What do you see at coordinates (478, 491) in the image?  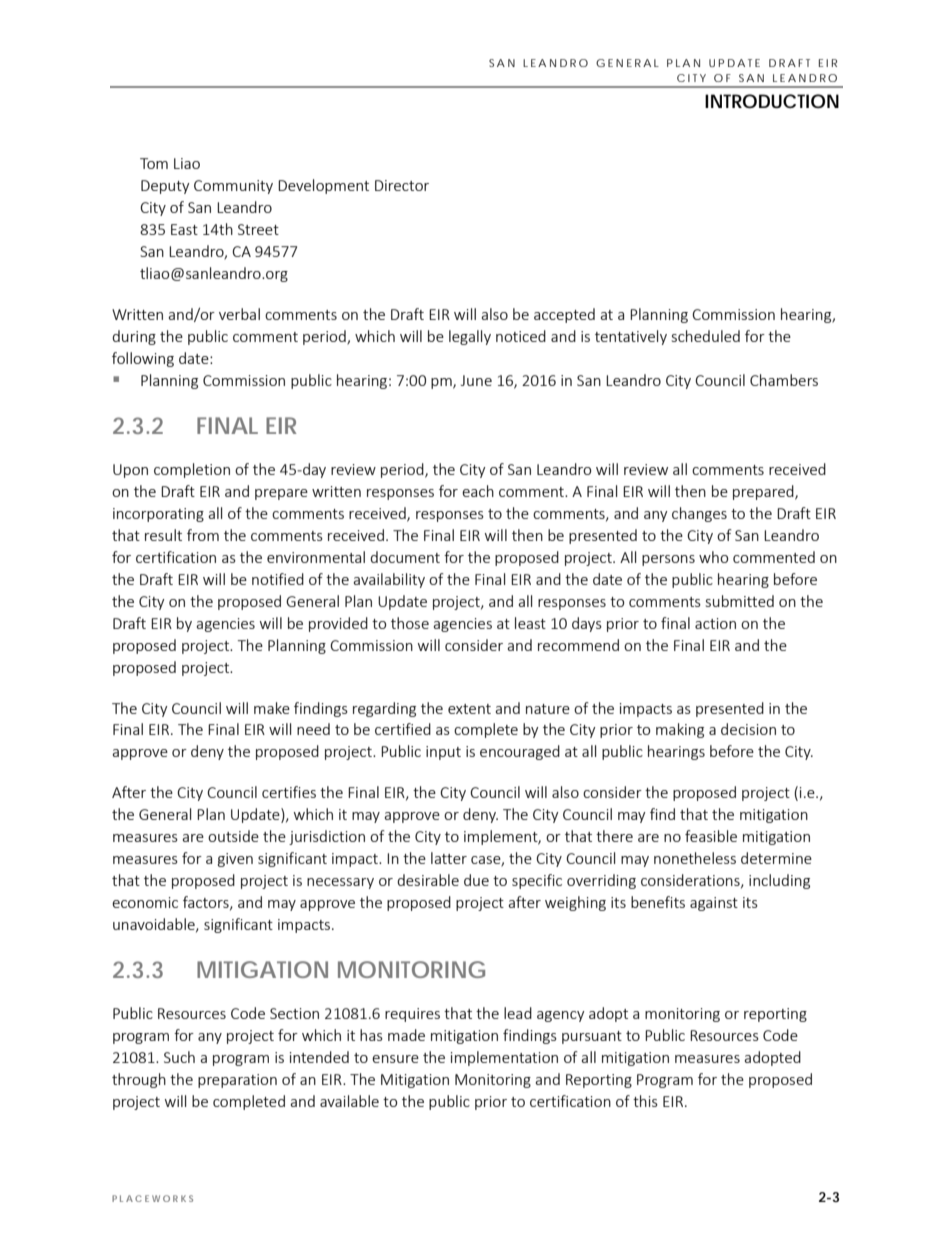 I see `each` at bounding box center [478, 491].
